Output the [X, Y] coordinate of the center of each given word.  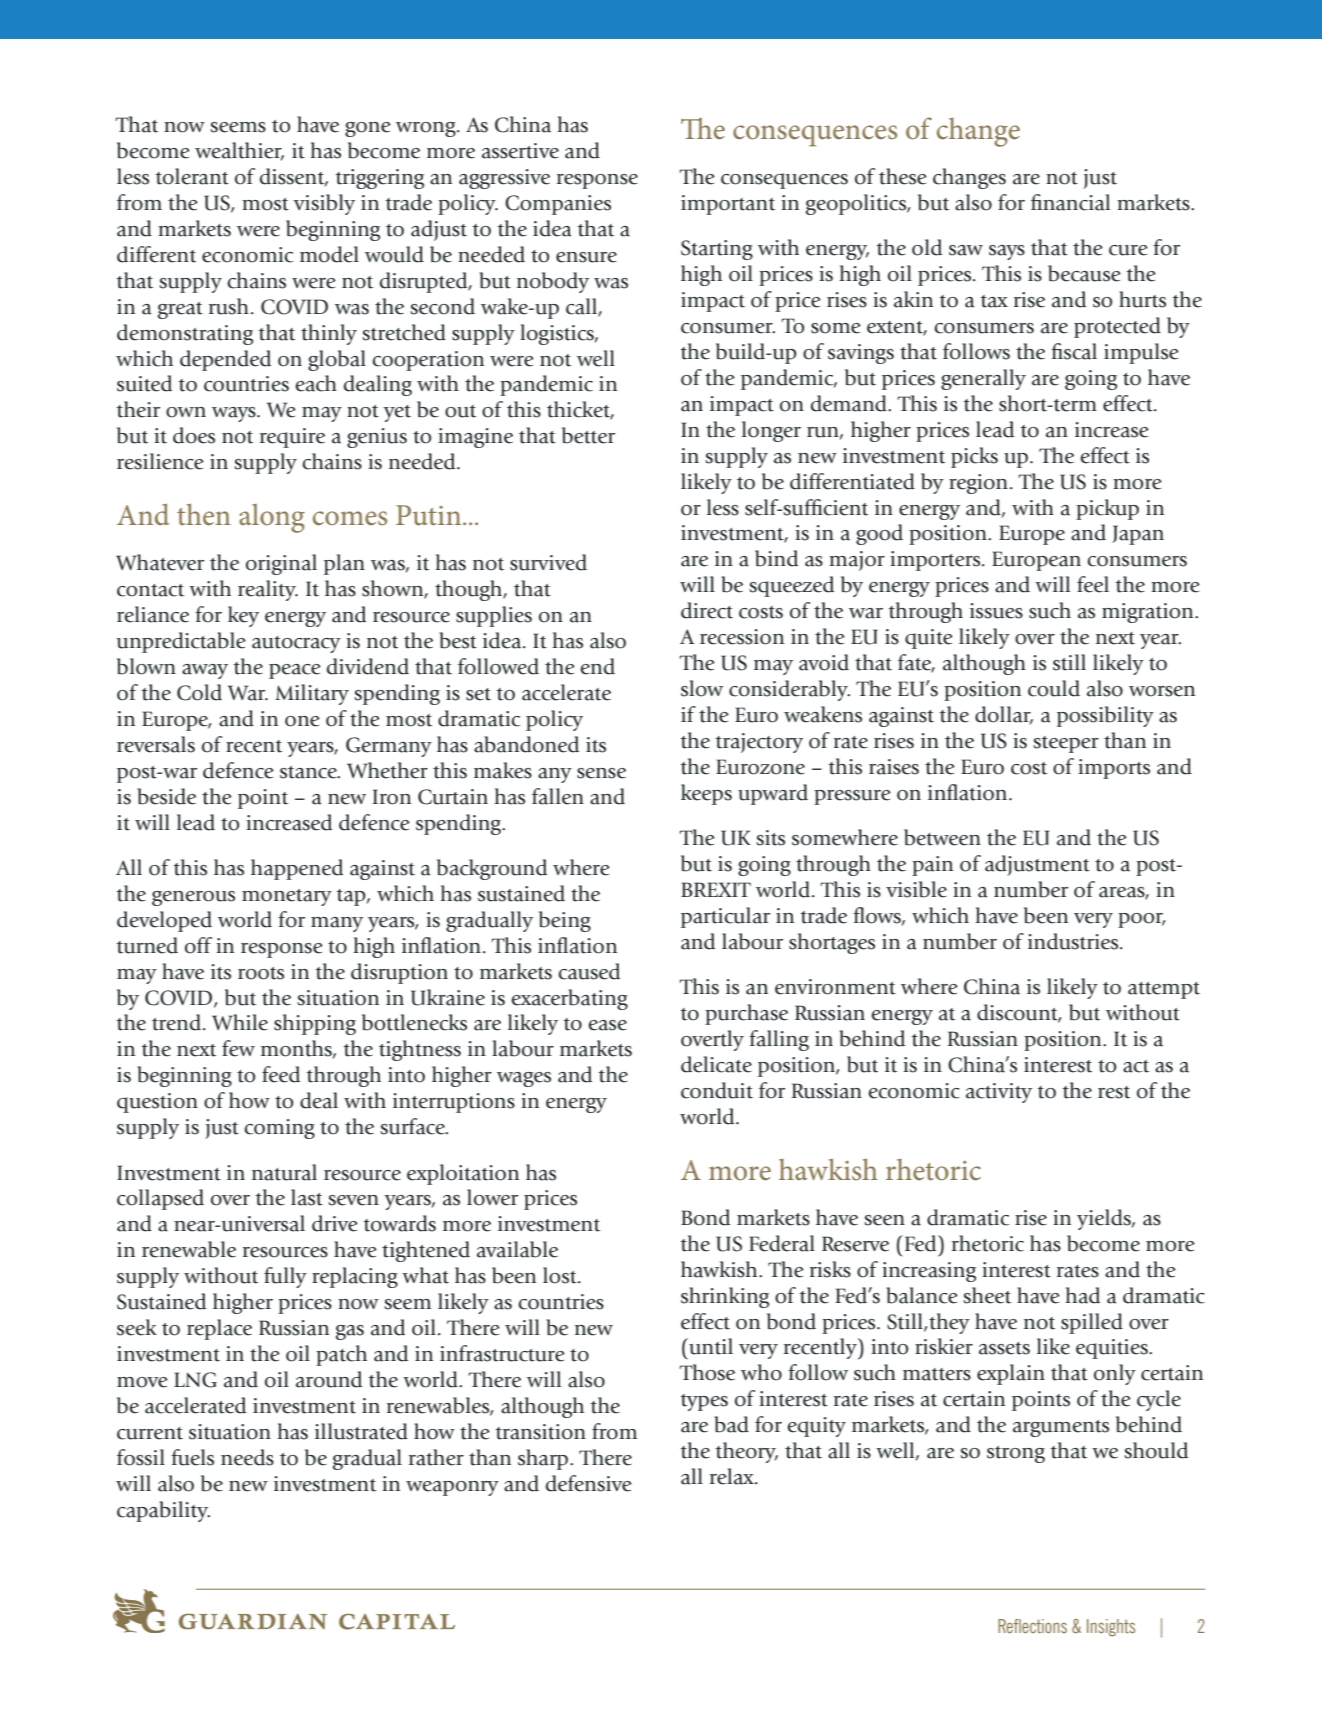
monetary [287, 897]
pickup [1107, 509]
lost [561, 1275]
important [728, 205]
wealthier [239, 151]
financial [1070, 202]
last [307, 1197]
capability [163, 1511]
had [1082, 1295]
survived [548, 562]
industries [1074, 941]
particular [725, 917]
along [272, 518]
